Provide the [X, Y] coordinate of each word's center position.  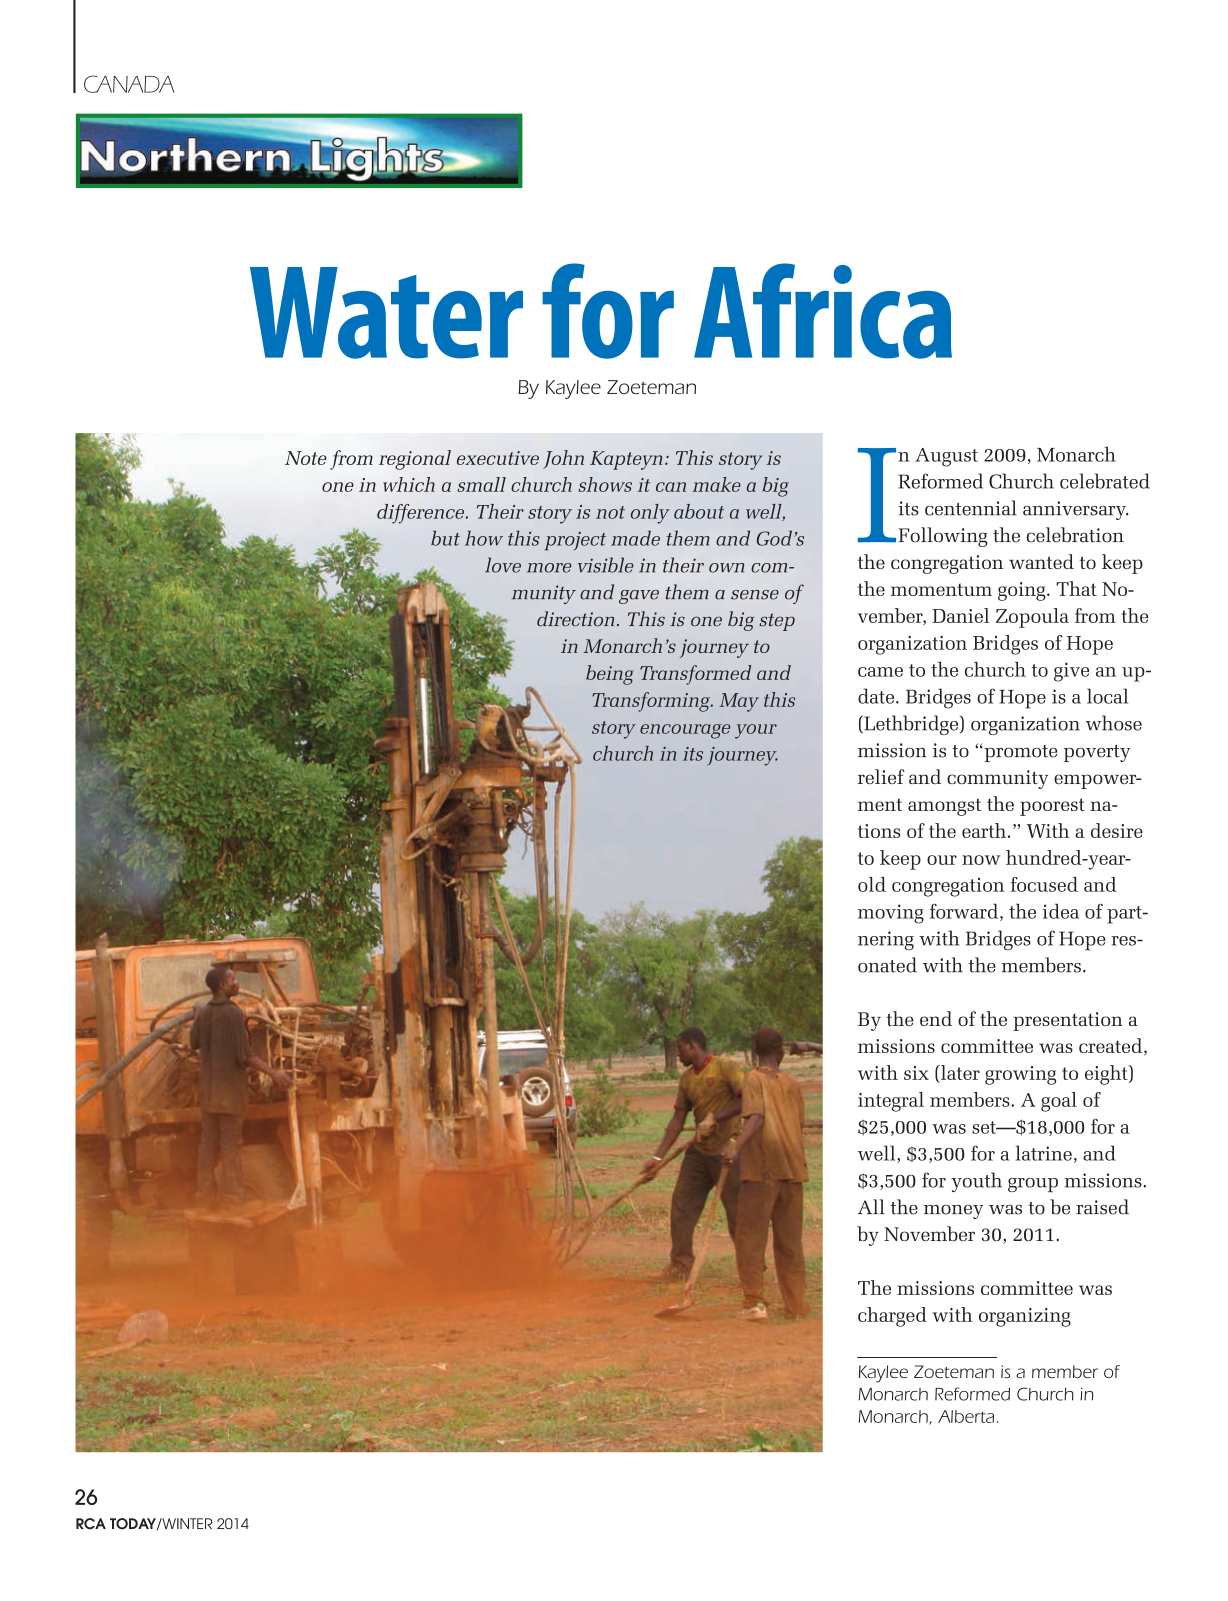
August [946, 457]
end [936, 1018]
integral [891, 1102]
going [1023, 591]
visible [606, 565]
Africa [823, 311]
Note [306, 458]
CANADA [129, 84]
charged [892, 1317]
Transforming [652, 702]
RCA [91, 1524]
